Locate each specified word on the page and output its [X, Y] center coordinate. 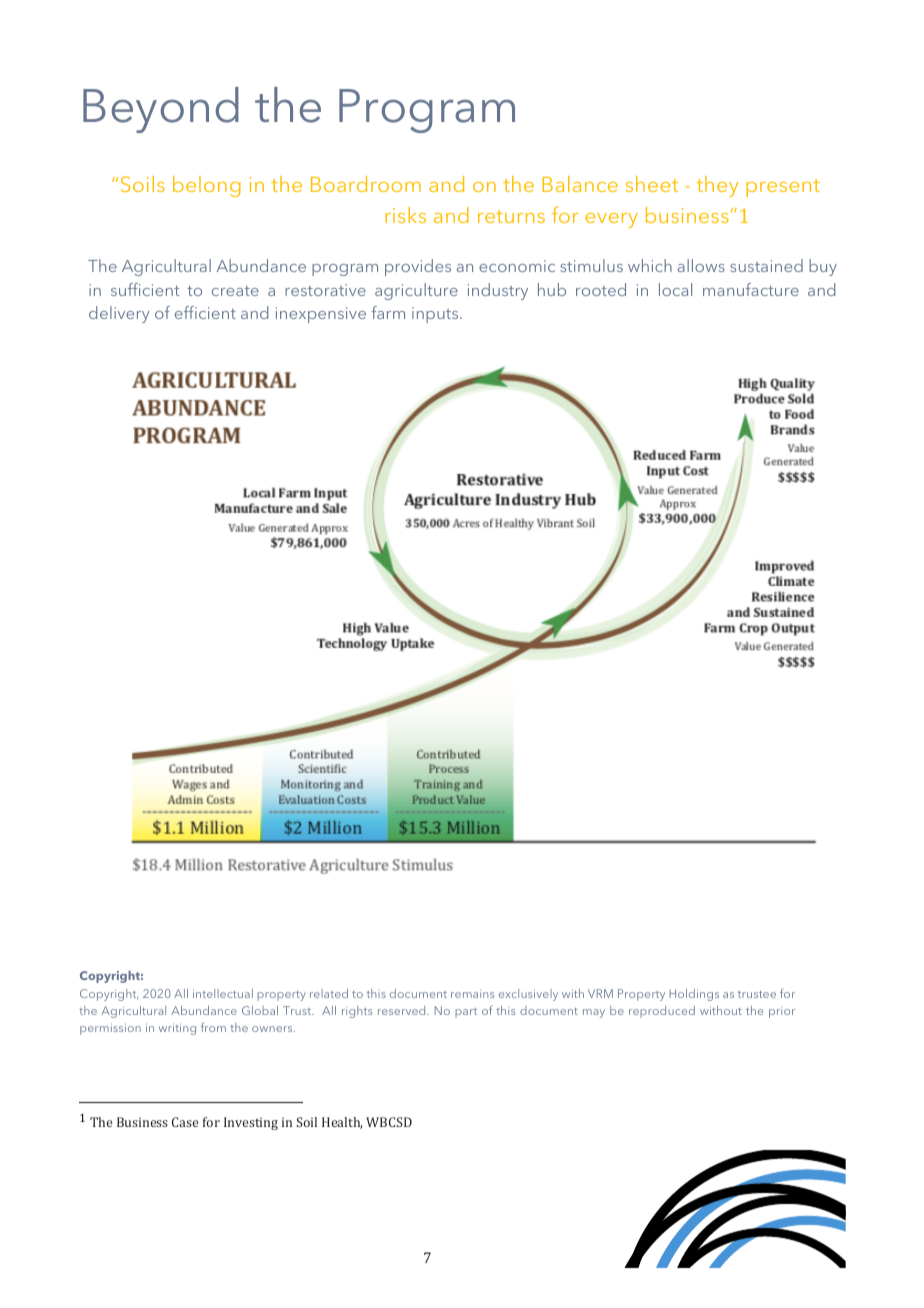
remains [472, 994]
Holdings [694, 995]
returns [511, 216]
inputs [436, 315]
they [718, 186]
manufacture [751, 289]
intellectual [223, 993]
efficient [205, 312]
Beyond [161, 110]
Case [185, 1122]
